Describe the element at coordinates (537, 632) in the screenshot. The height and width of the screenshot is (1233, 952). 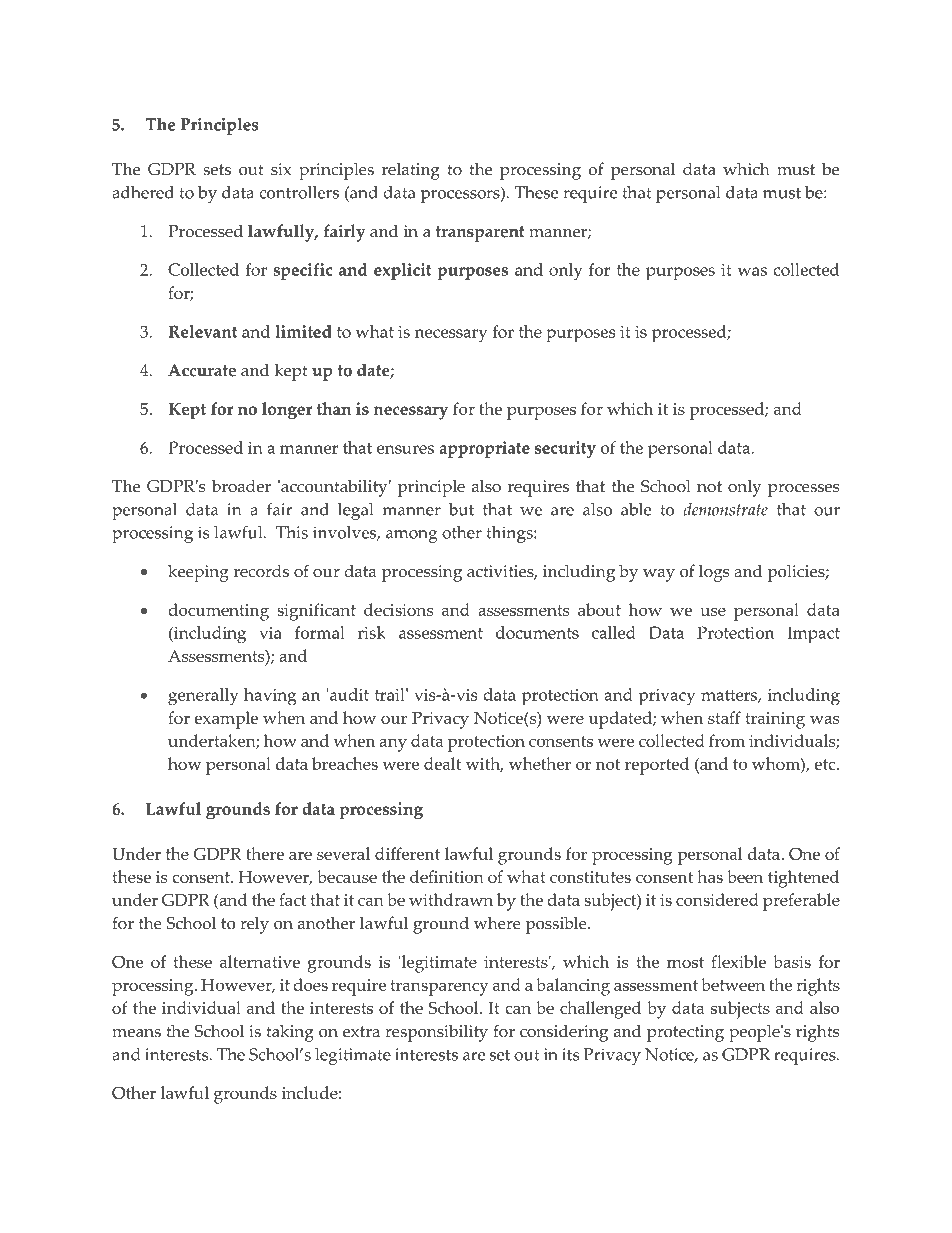
I see `documents` at that location.
